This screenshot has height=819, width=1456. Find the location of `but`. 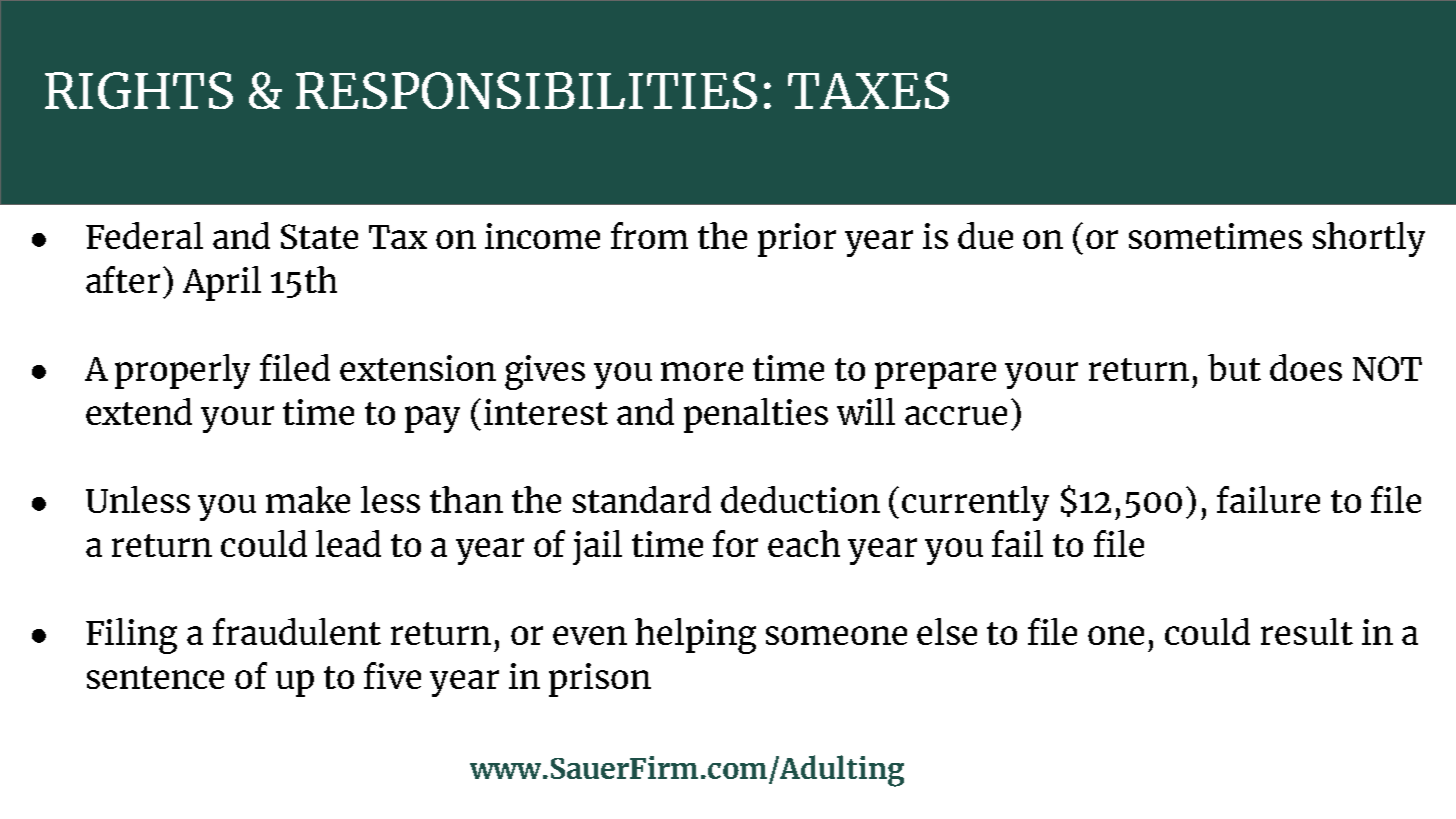

but is located at coordinates (1234, 367).
